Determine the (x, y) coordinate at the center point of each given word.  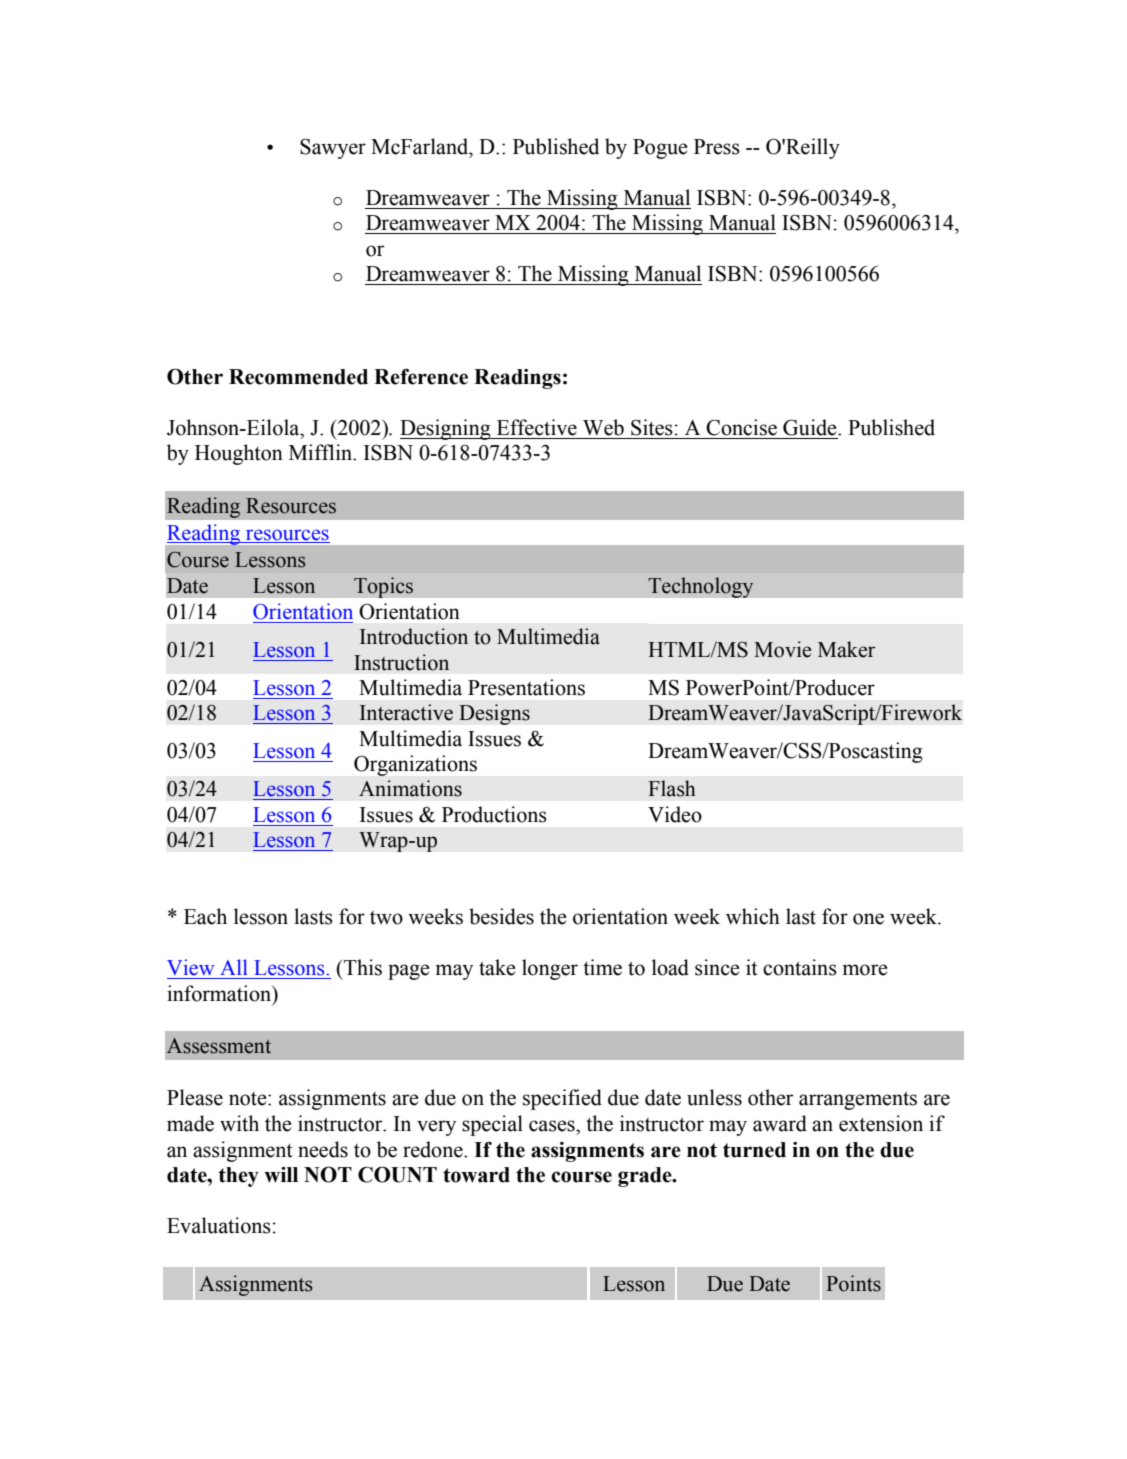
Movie (782, 649)
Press (717, 147)
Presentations (526, 687)
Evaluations (219, 1225)
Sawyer (333, 149)
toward (476, 1175)
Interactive (406, 712)
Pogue (660, 149)
